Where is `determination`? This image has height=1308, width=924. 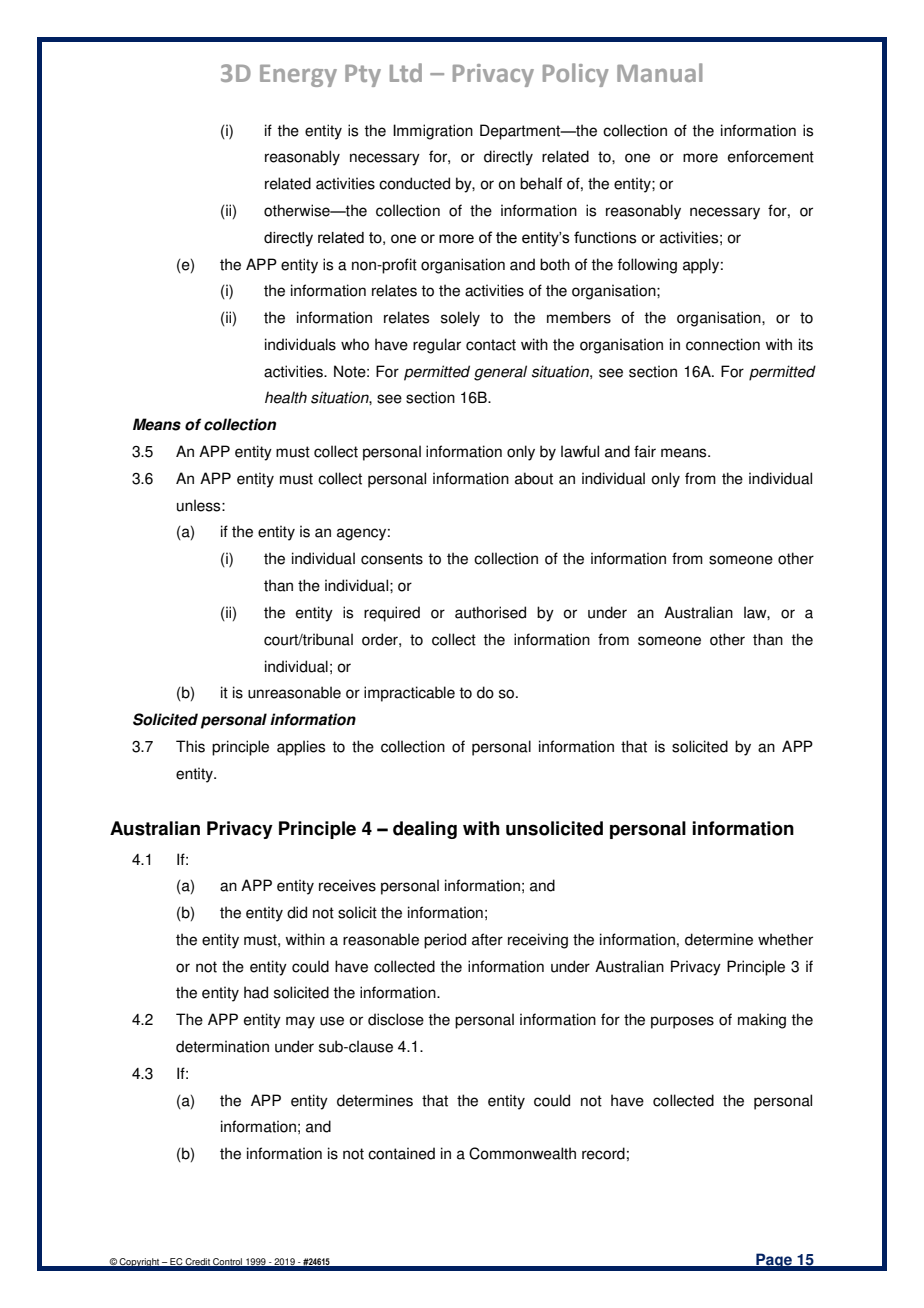 determination is located at coordinates (222, 1046).
